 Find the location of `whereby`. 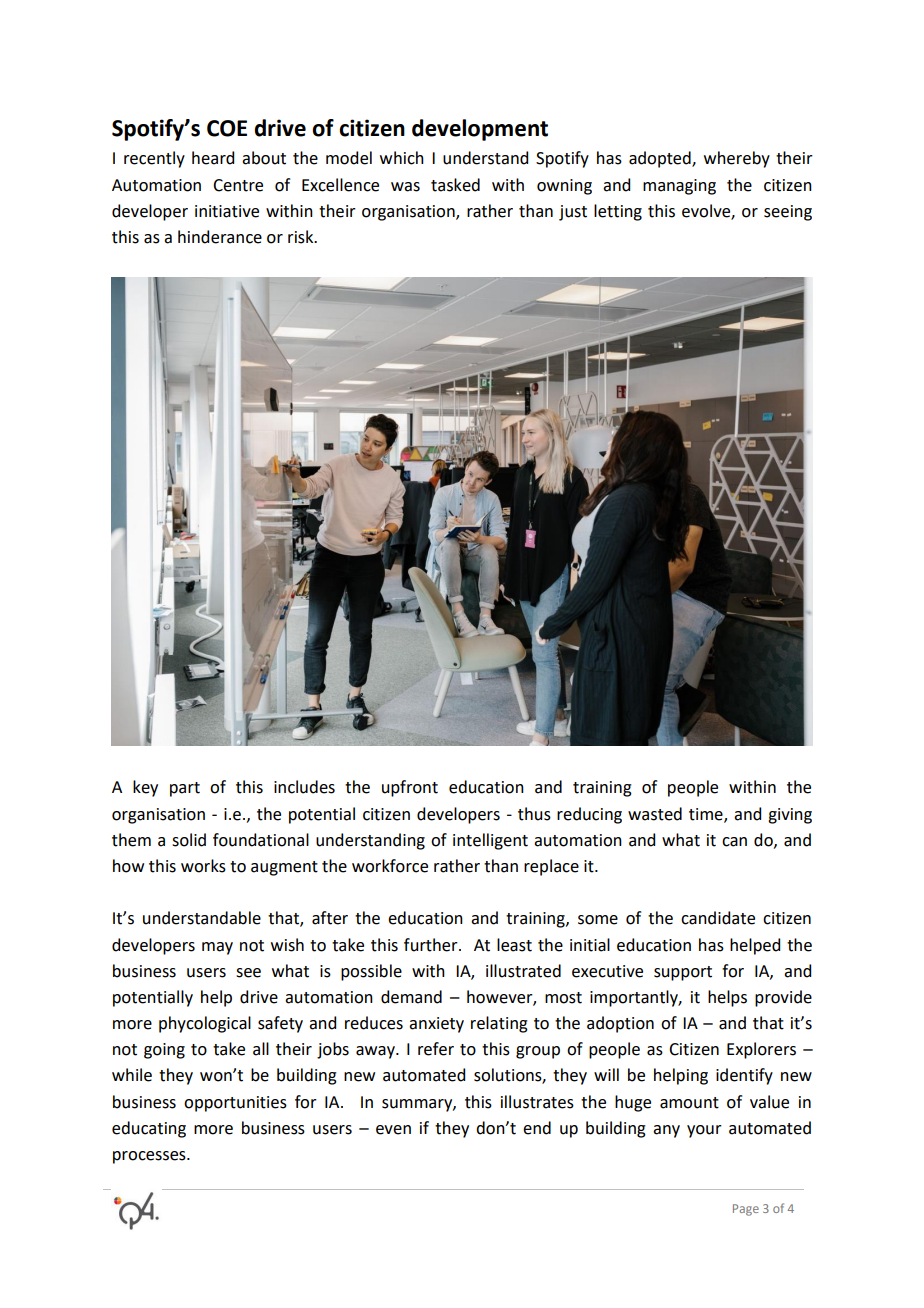

whereby is located at coordinates (737, 159).
